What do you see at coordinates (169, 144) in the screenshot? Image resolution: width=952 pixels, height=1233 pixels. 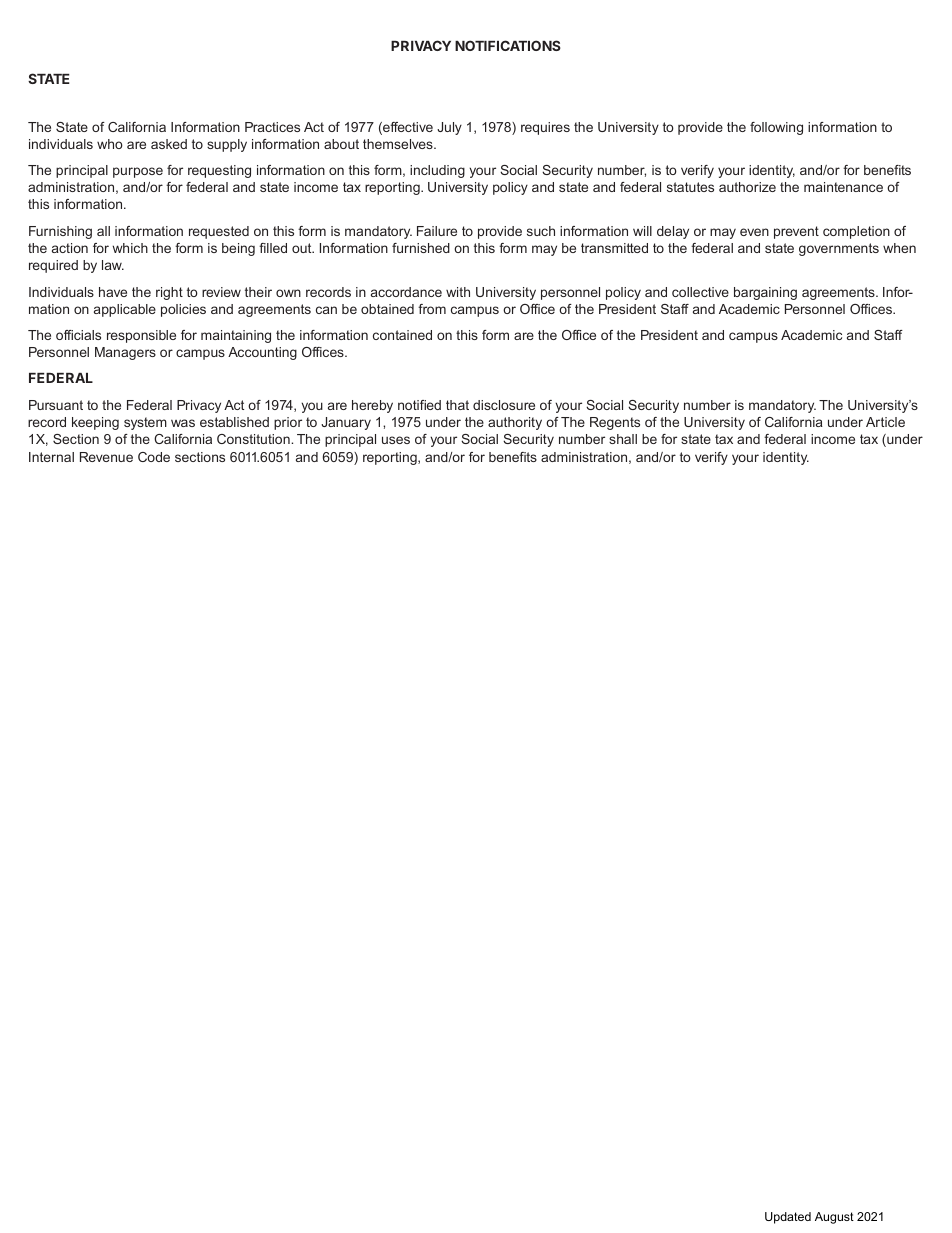 I see `asked` at bounding box center [169, 144].
